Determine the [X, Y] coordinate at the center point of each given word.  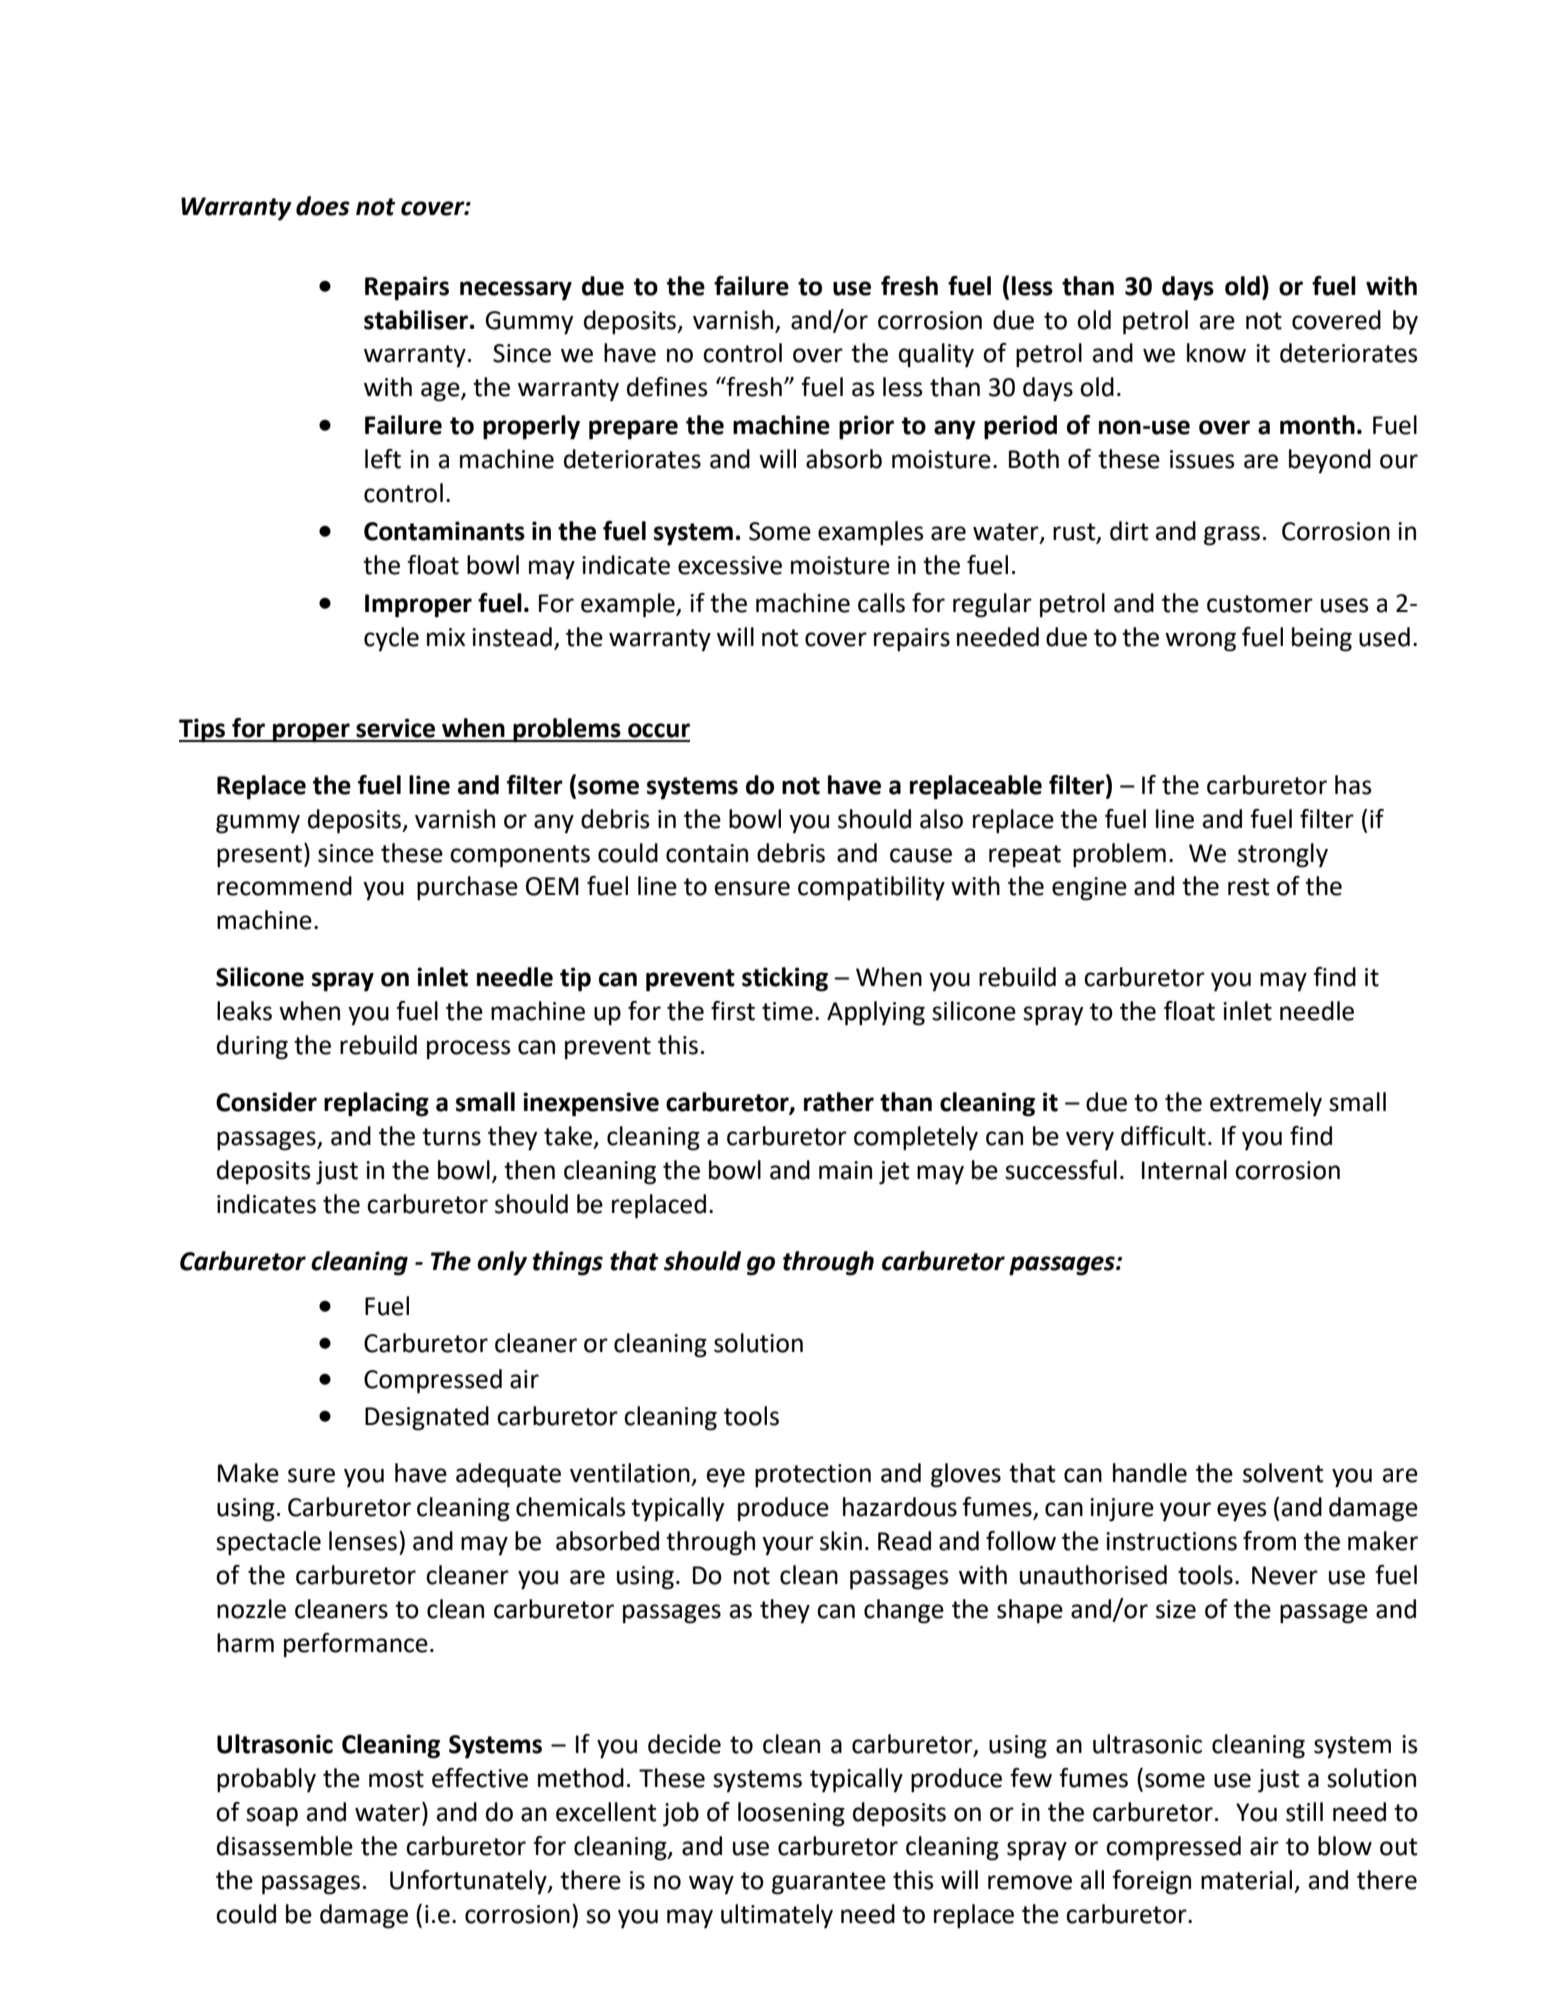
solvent [1283, 1473]
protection [813, 1476]
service [395, 728]
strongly [1283, 855]
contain [707, 853]
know [1216, 353]
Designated [427, 1418]
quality [936, 355]
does [323, 206]
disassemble [285, 1846]
